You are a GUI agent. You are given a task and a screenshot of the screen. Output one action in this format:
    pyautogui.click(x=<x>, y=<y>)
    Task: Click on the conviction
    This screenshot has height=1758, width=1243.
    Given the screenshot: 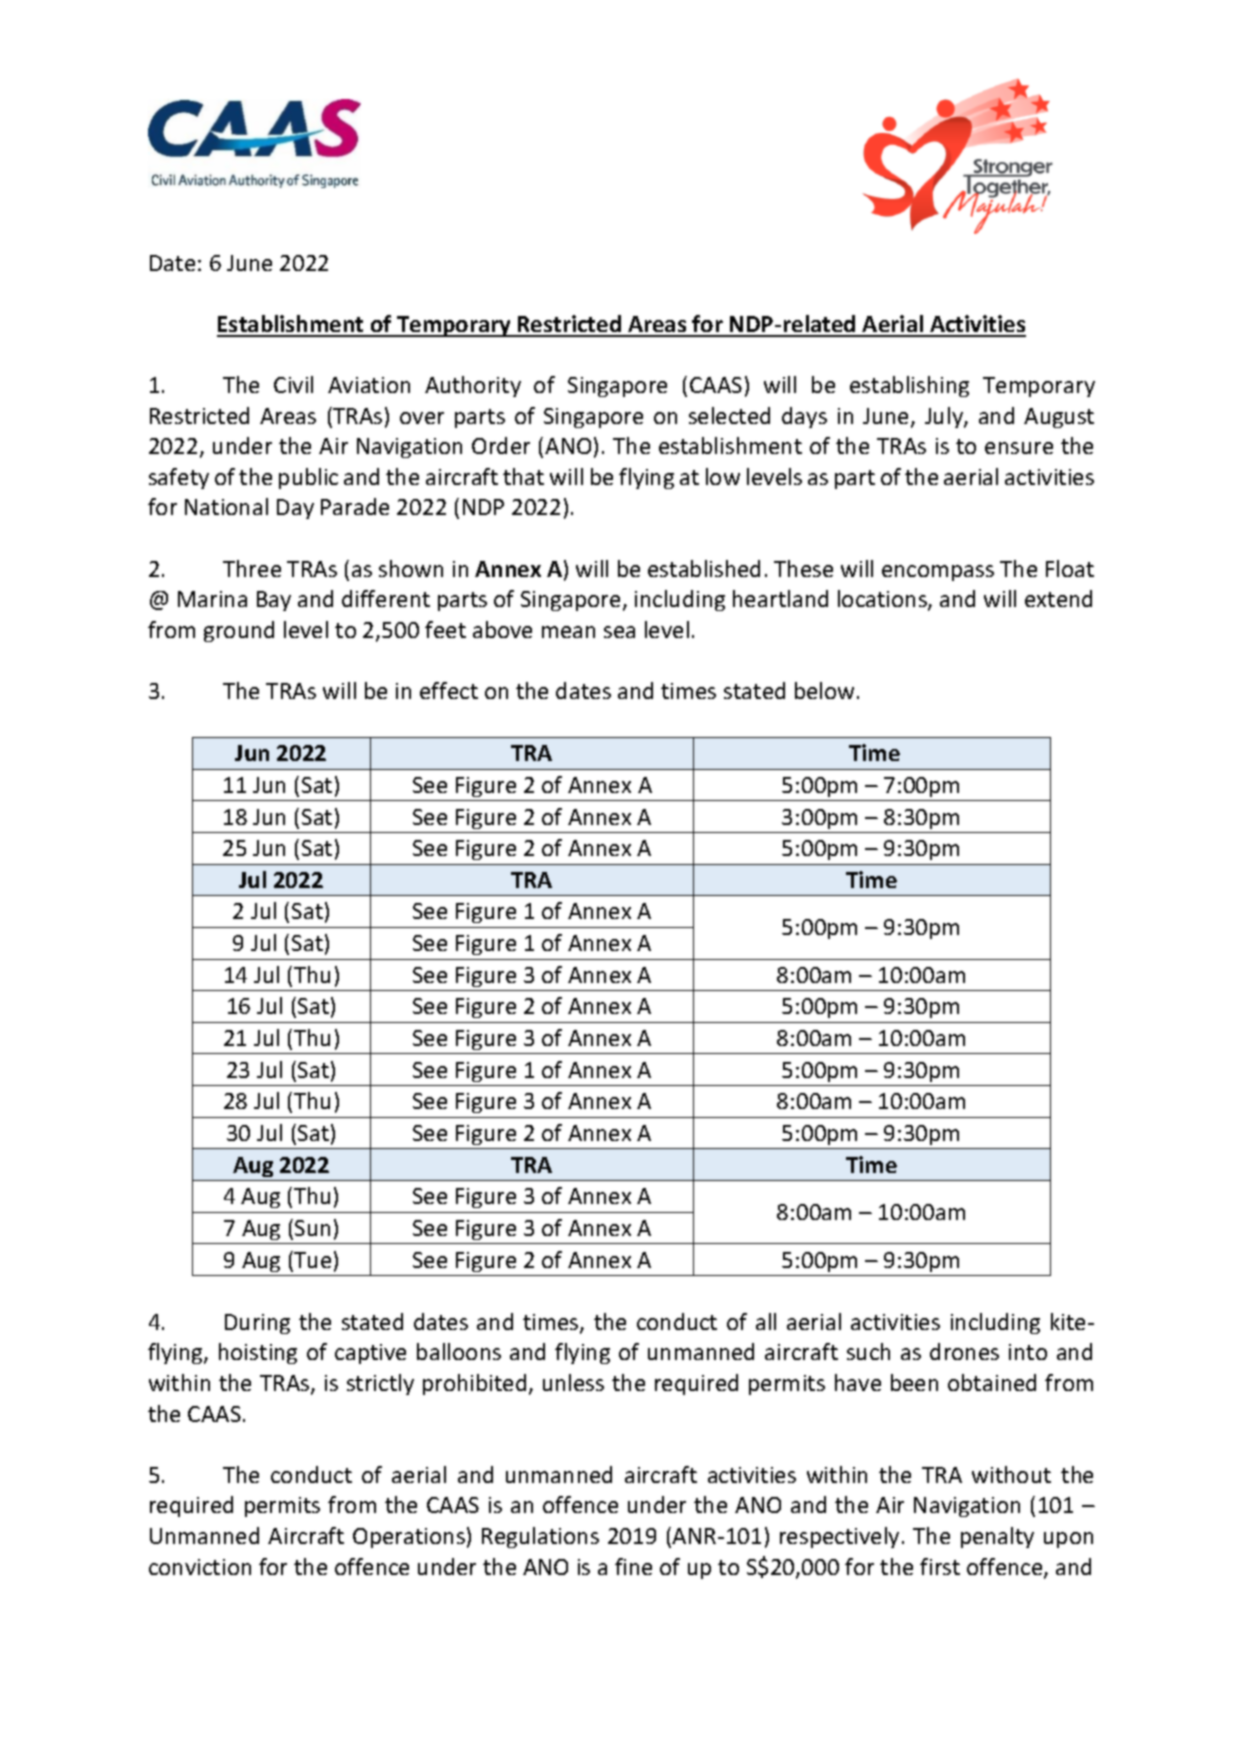 What is the action you would take?
    pyautogui.click(x=200, y=1567)
